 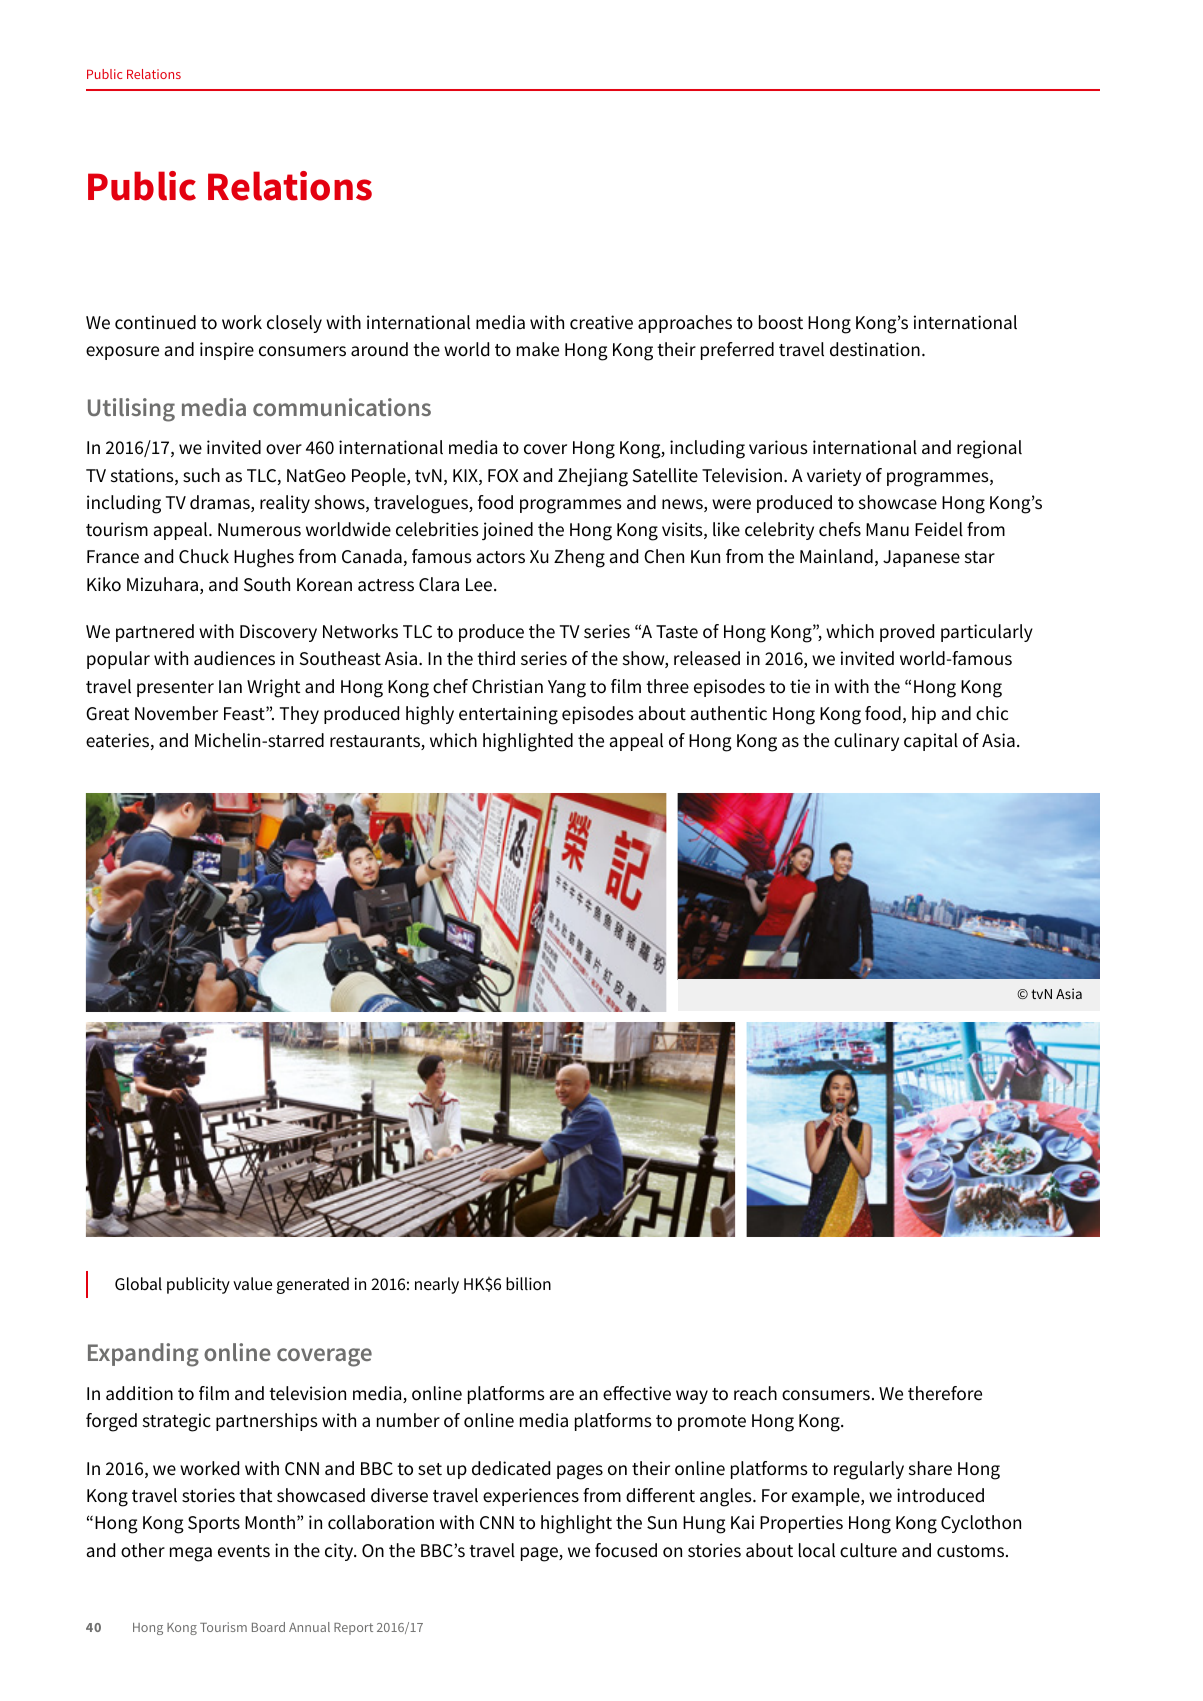 What do you see at coordinates (176, 713) in the screenshot?
I see `November` at bounding box center [176, 713].
